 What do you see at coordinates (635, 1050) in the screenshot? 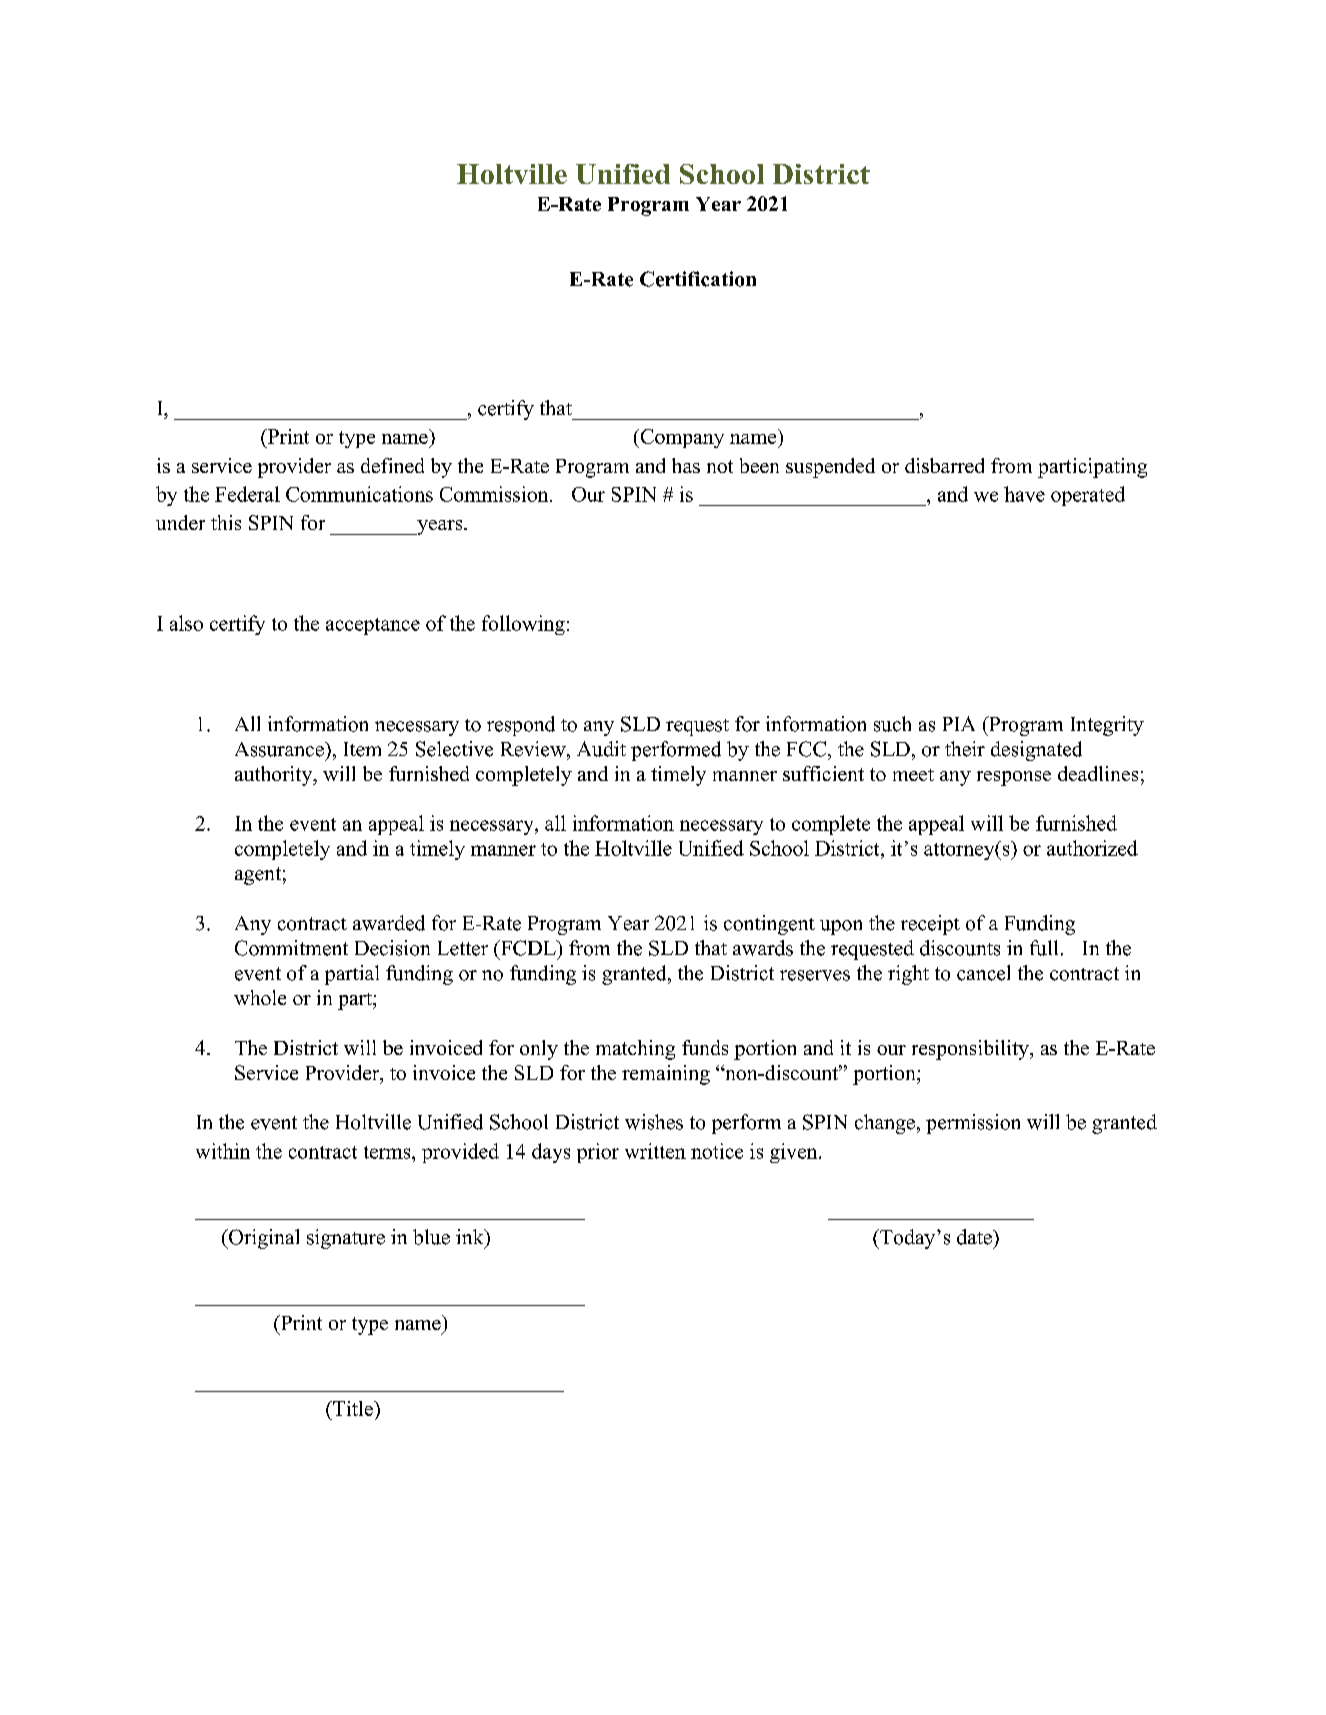
I see `matching` at bounding box center [635, 1050].
